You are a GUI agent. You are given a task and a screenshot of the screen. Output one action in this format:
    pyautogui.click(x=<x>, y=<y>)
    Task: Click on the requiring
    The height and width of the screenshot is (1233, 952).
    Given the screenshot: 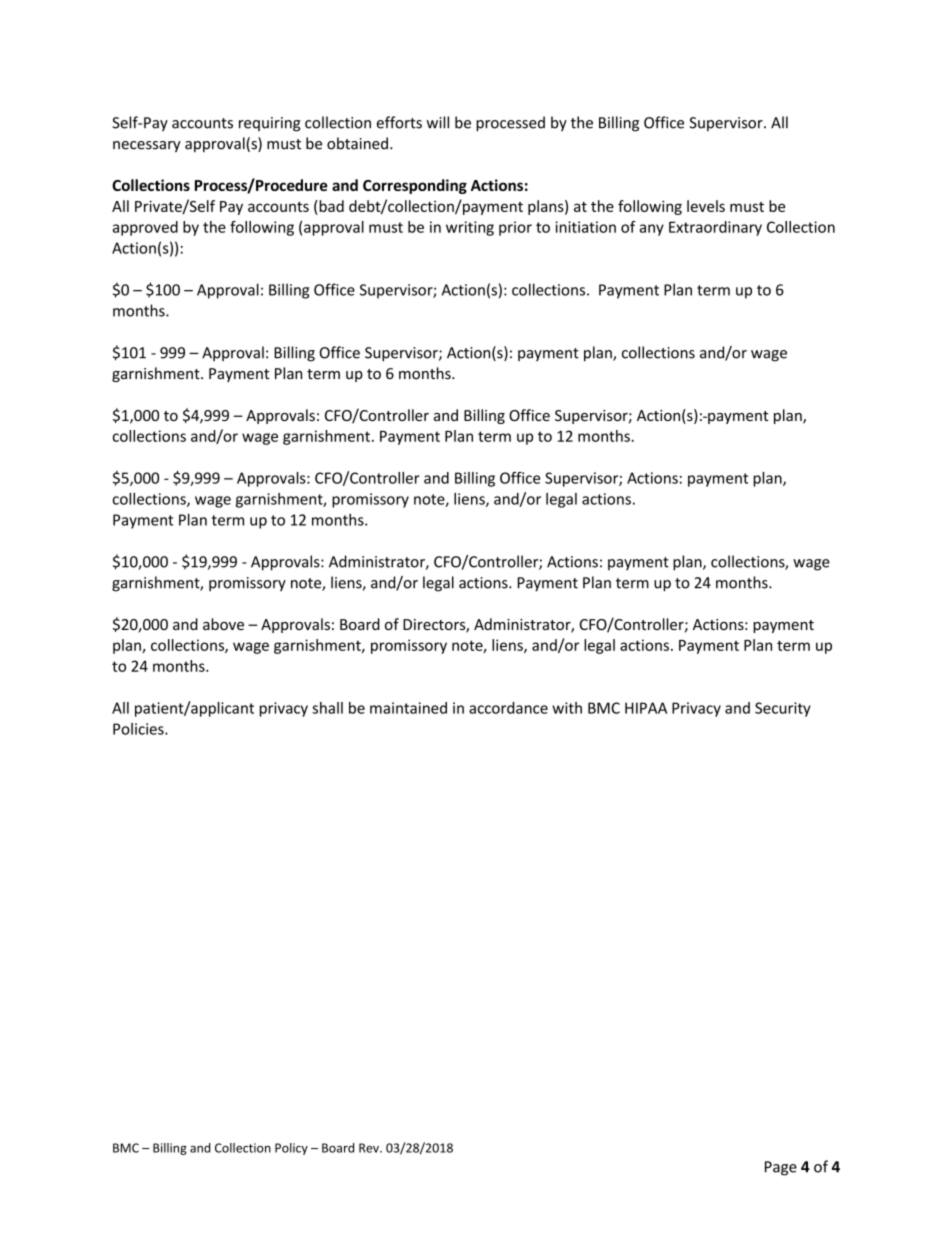 What is the action you would take?
    pyautogui.click(x=269, y=124)
